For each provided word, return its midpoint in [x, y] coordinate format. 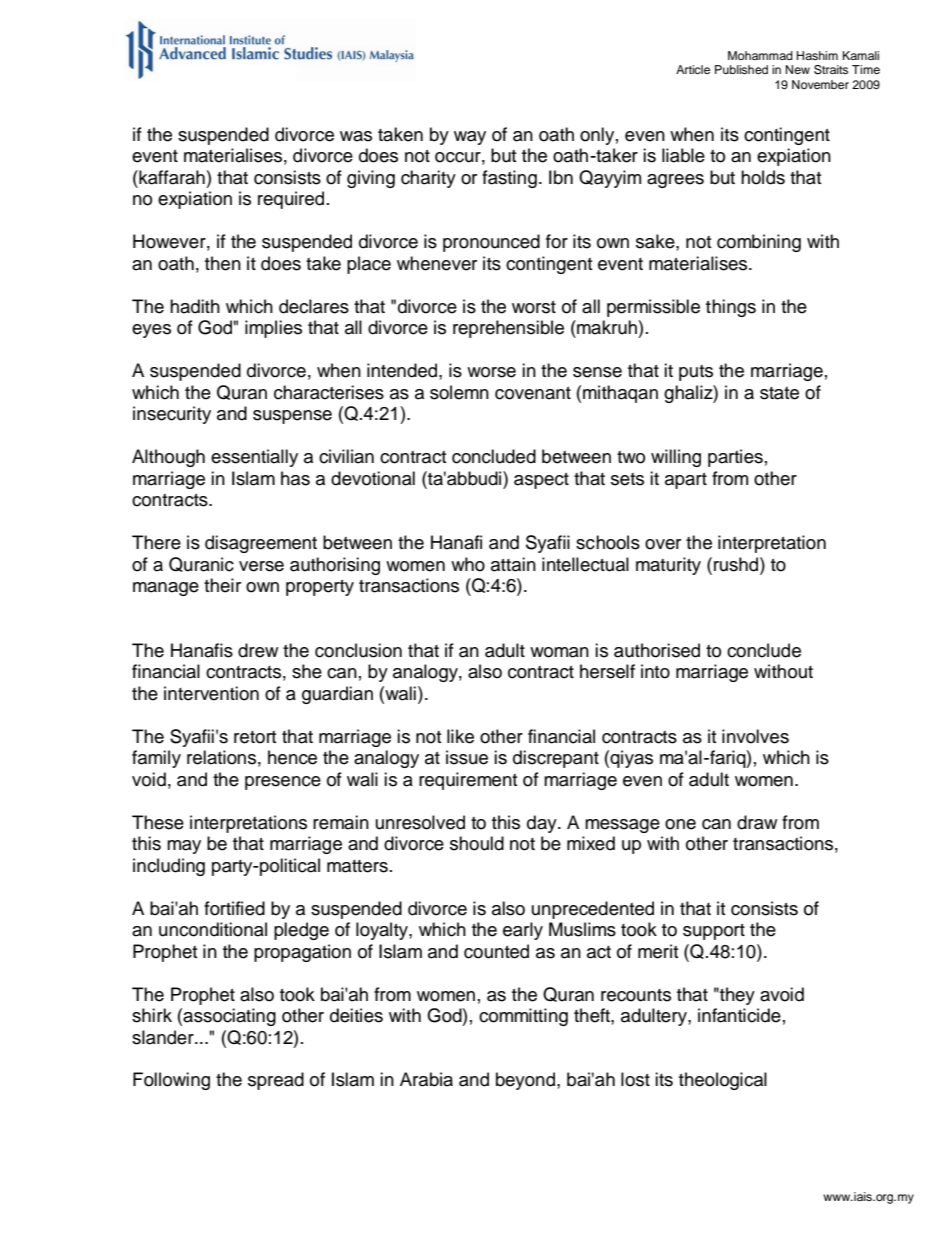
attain [513, 564]
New [798, 69]
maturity [668, 566]
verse [261, 566]
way [470, 138]
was [356, 136]
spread [276, 1081]
